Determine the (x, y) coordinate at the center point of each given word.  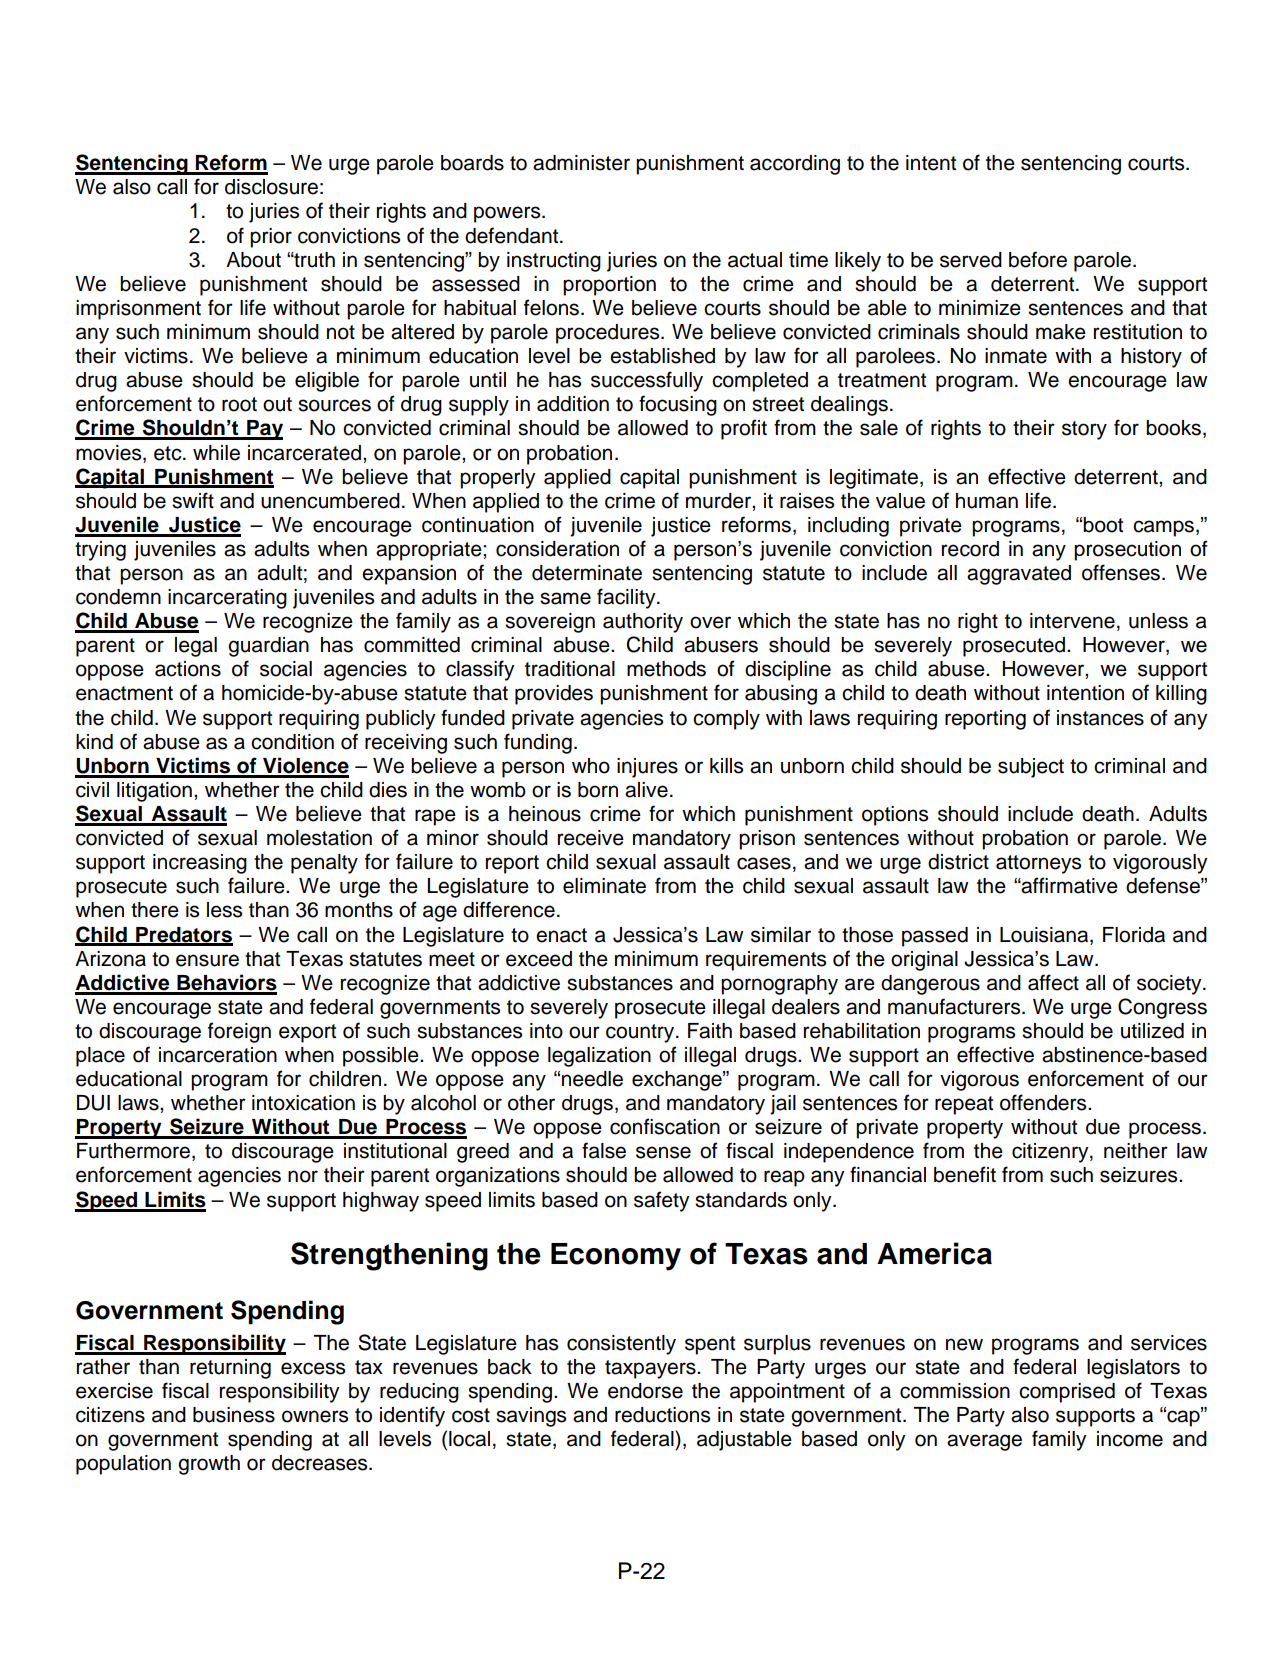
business (234, 1415)
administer (581, 163)
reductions (662, 1415)
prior (271, 238)
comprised (1067, 1393)
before (1038, 259)
